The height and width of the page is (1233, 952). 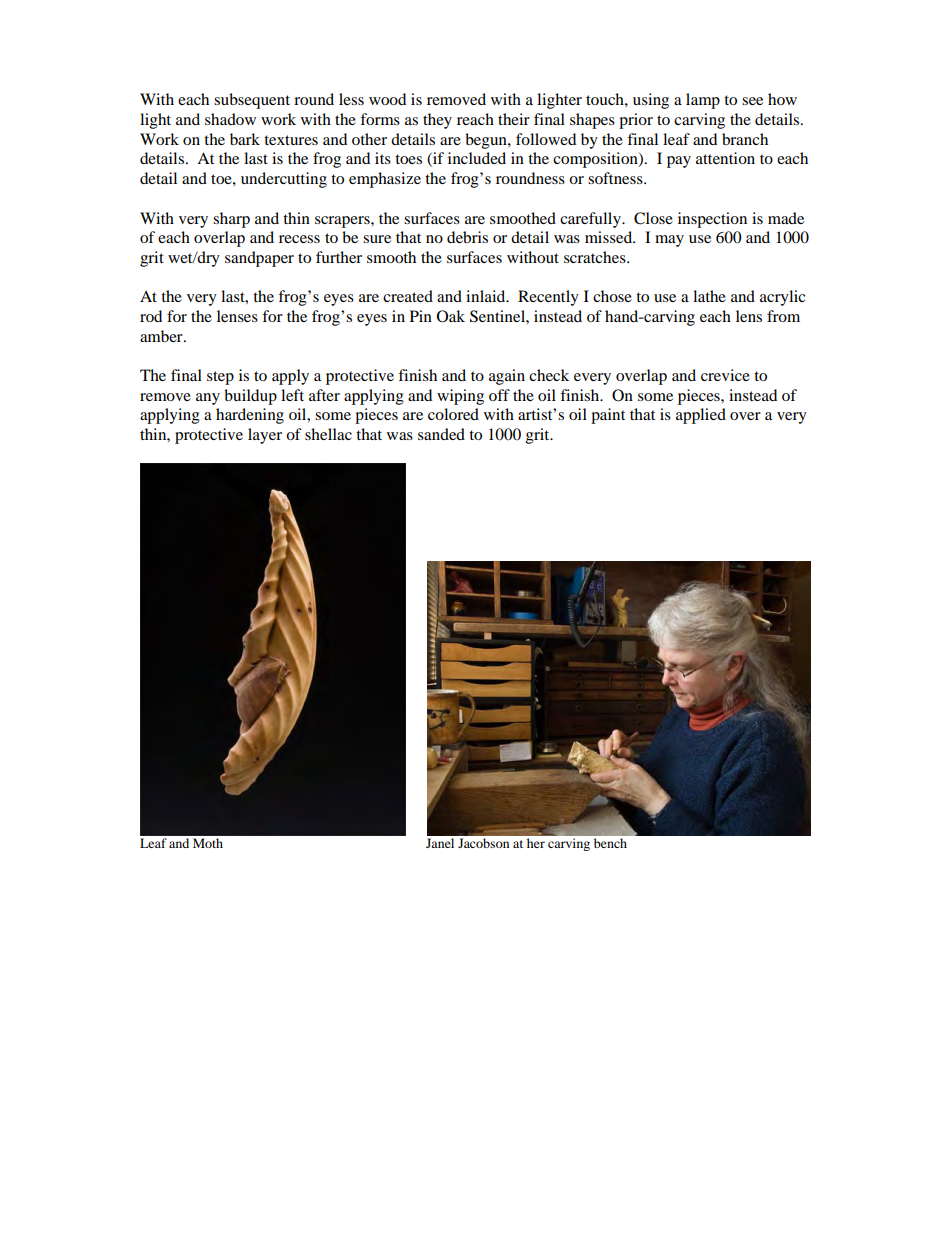 I want to click on lathe, so click(x=709, y=296).
